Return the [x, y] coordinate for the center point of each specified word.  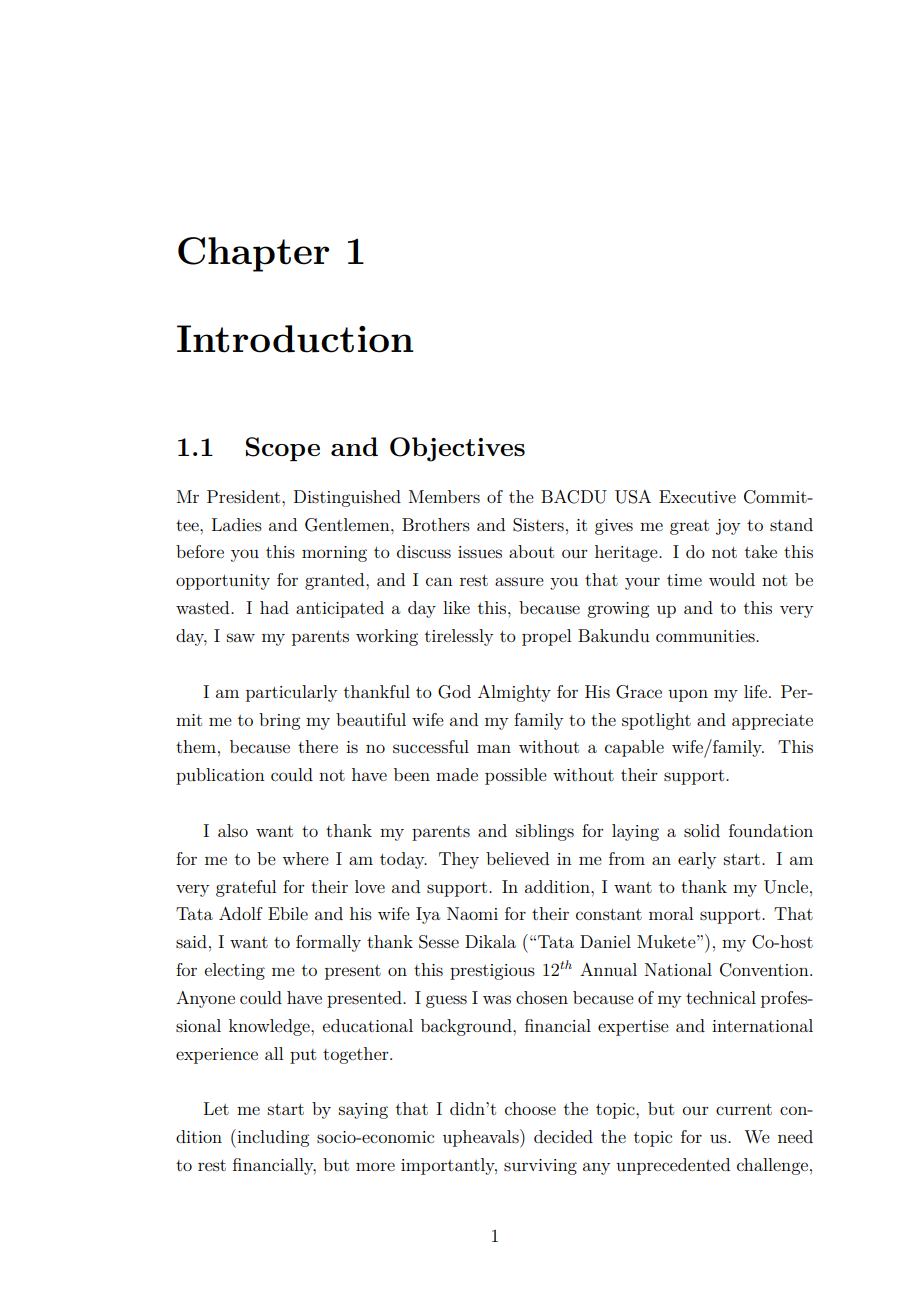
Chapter [253, 254]
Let [216, 1108]
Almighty [514, 693]
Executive [697, 496]
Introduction [295, 339]
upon [688, 695]
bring [279, 721]
